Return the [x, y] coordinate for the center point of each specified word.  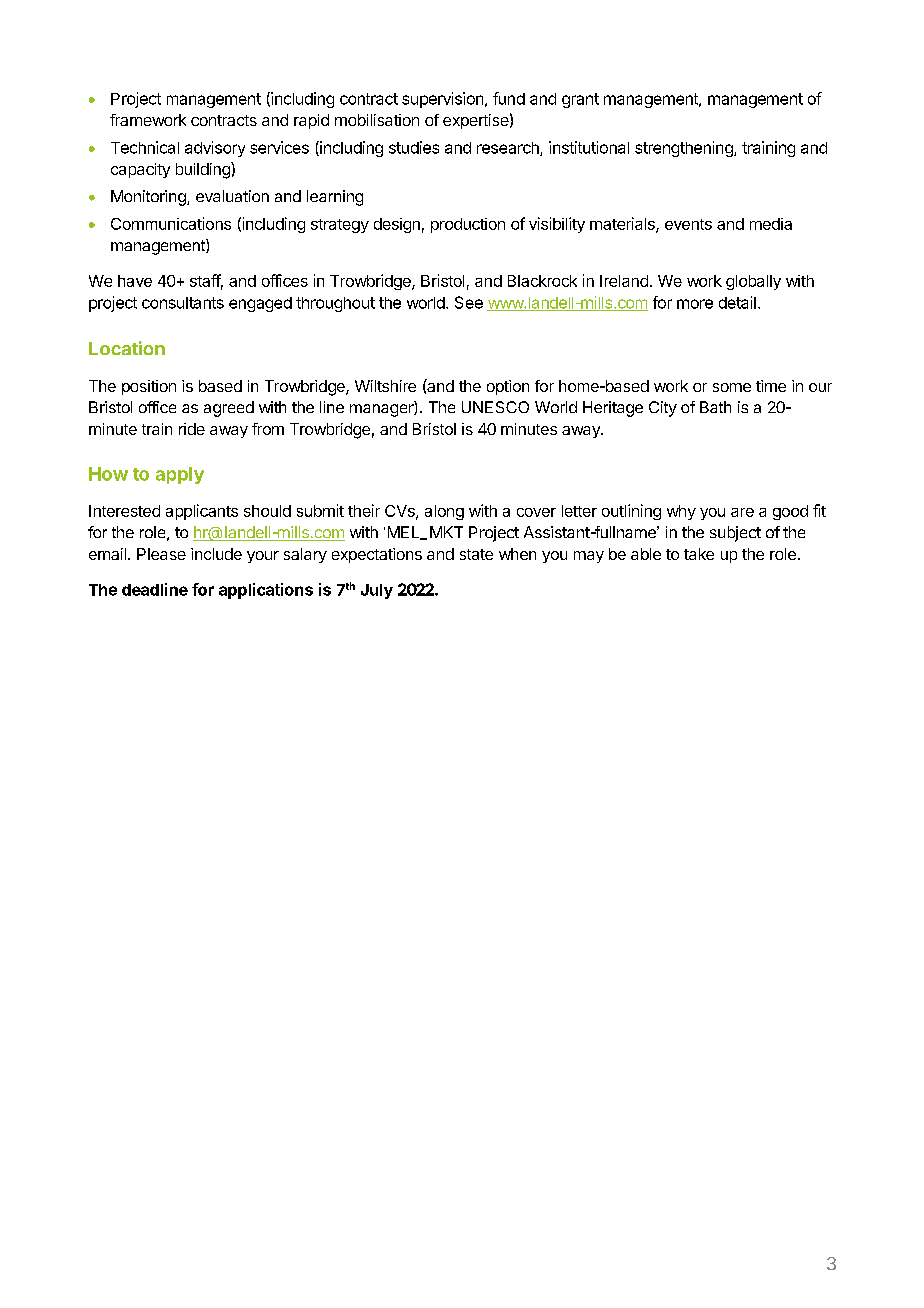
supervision [444, 100]
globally [753, 282]
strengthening [685, 149]
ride [192, 429]
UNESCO [495, 407]
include [216, 554]
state [476, 554]
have [135, 281]
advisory [215, 149]
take [699, 554]
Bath [715, 407]
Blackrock [542, 281]
